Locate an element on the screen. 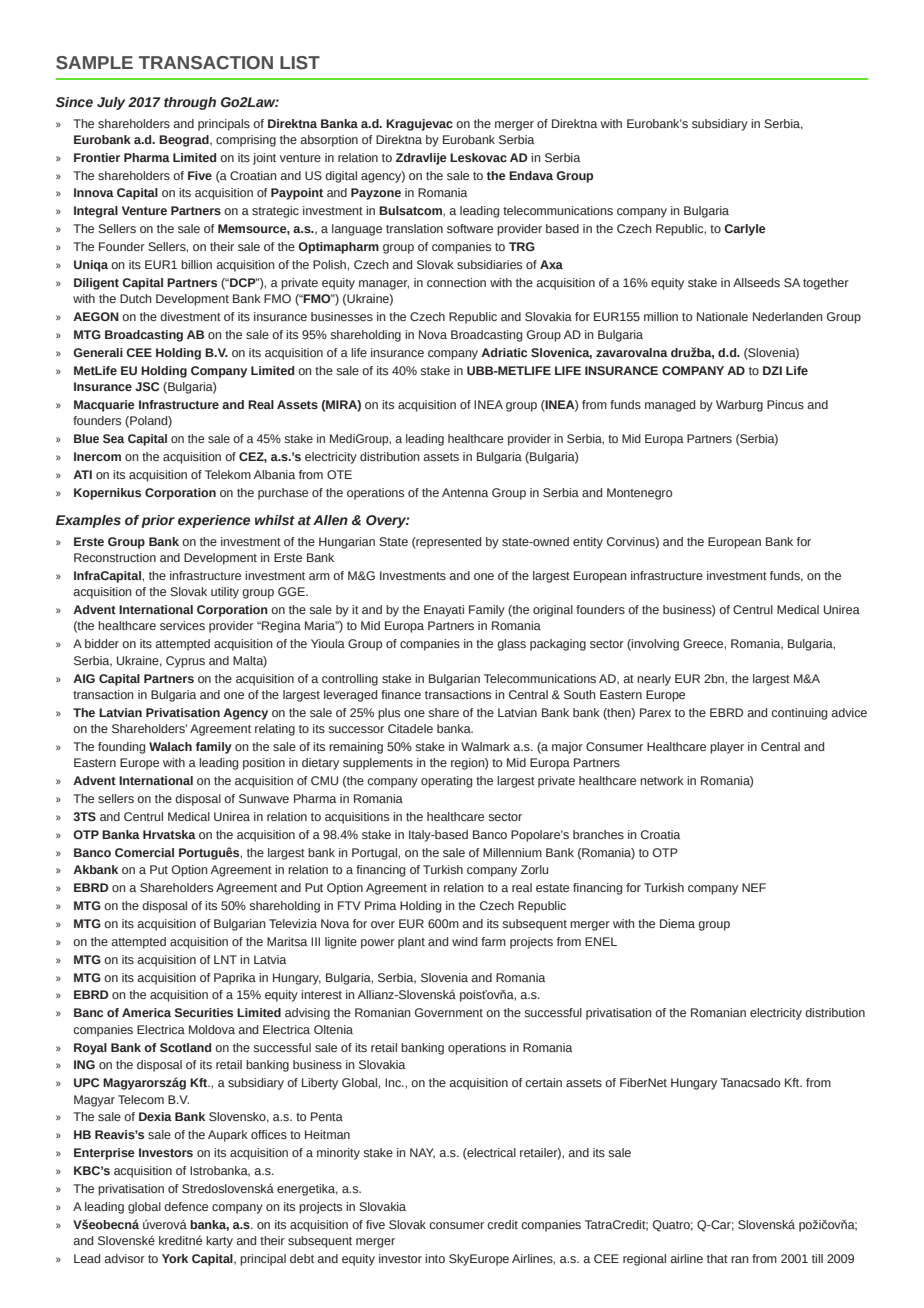  LNT is located at coordinates (225, 959).
